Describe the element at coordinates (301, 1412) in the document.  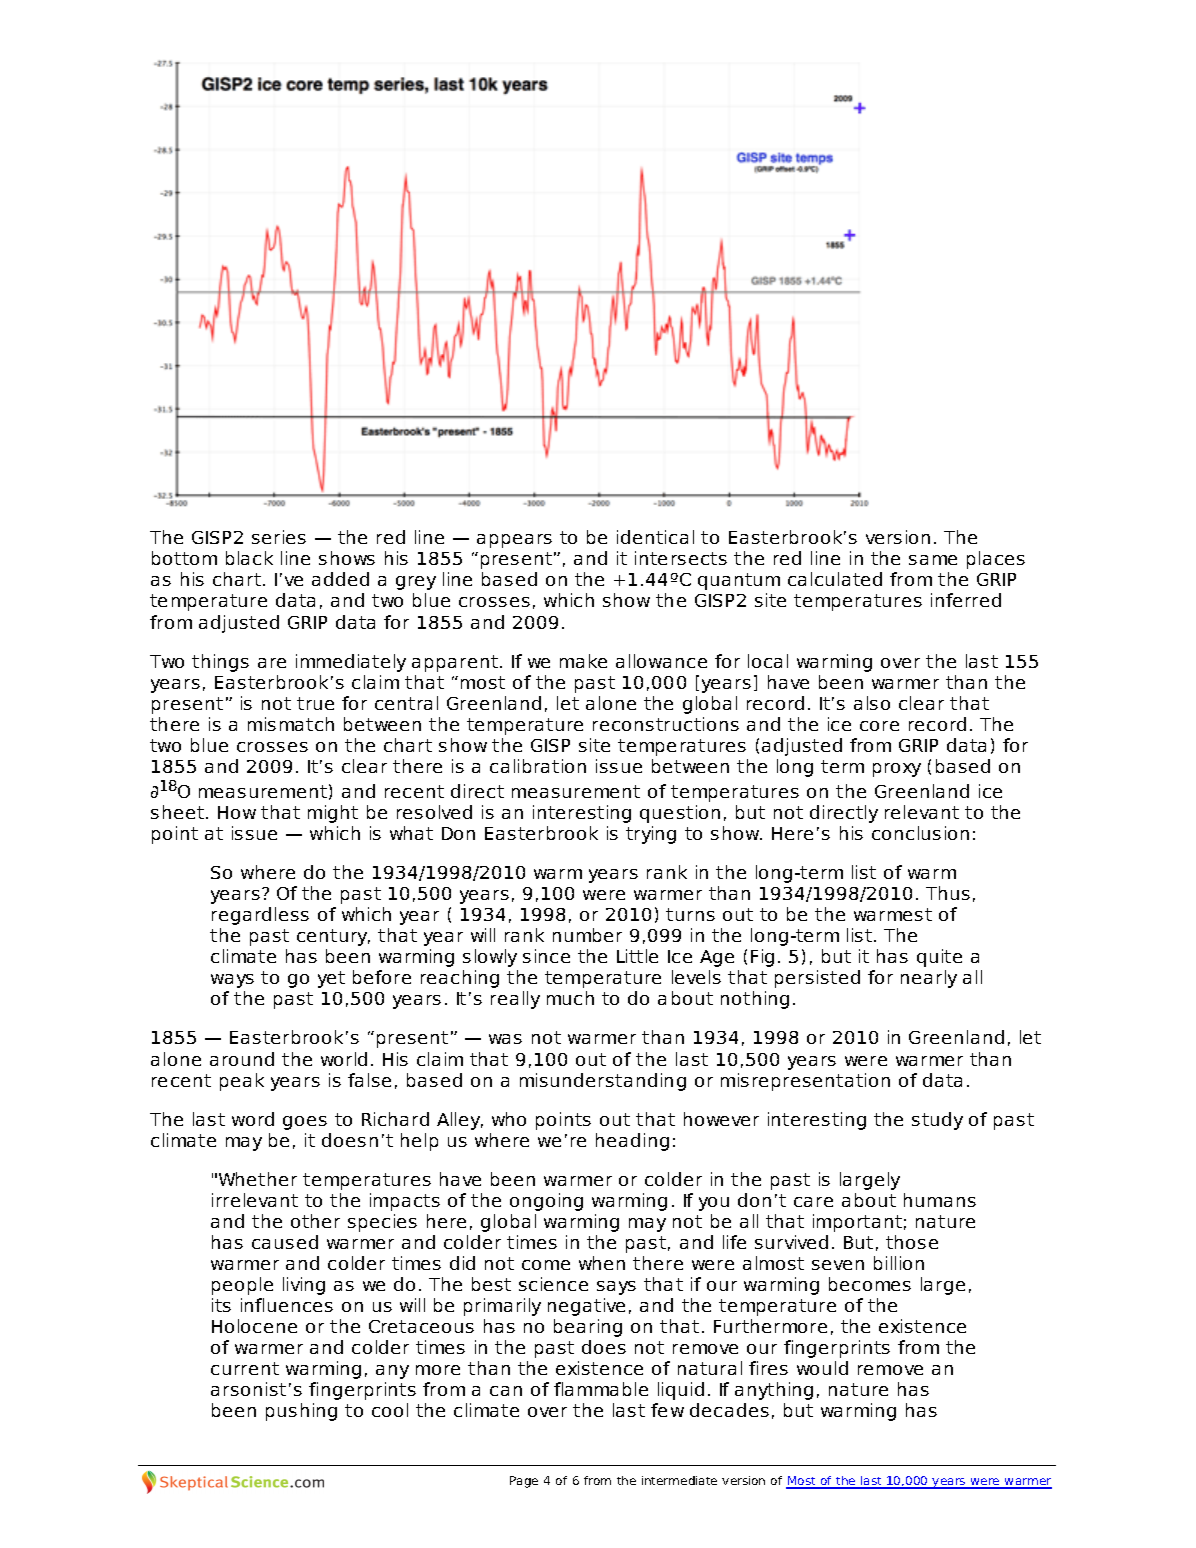
I see `pushing` at that location.
